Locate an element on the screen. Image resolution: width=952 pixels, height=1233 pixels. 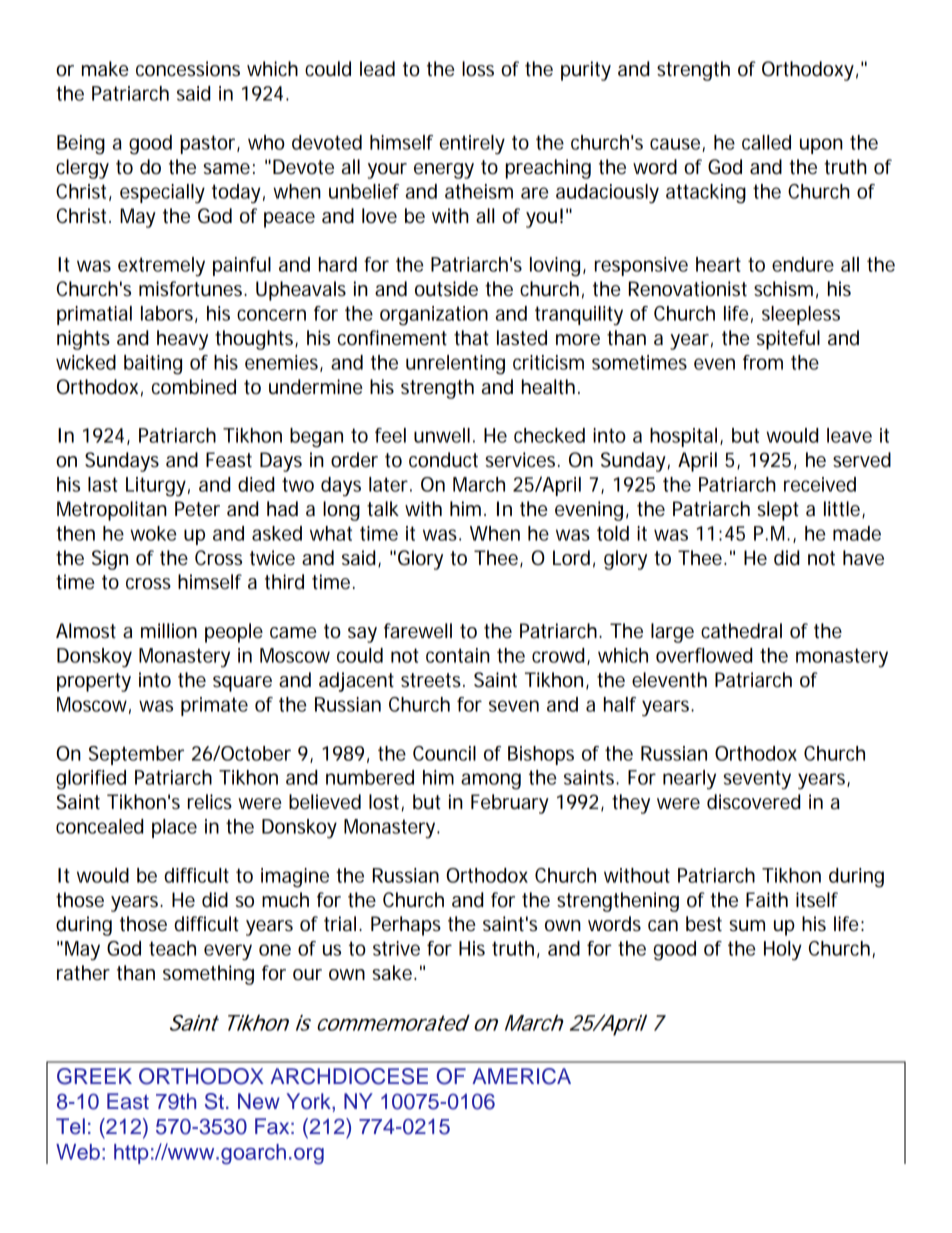
February is located at coordinates (510, 804).
